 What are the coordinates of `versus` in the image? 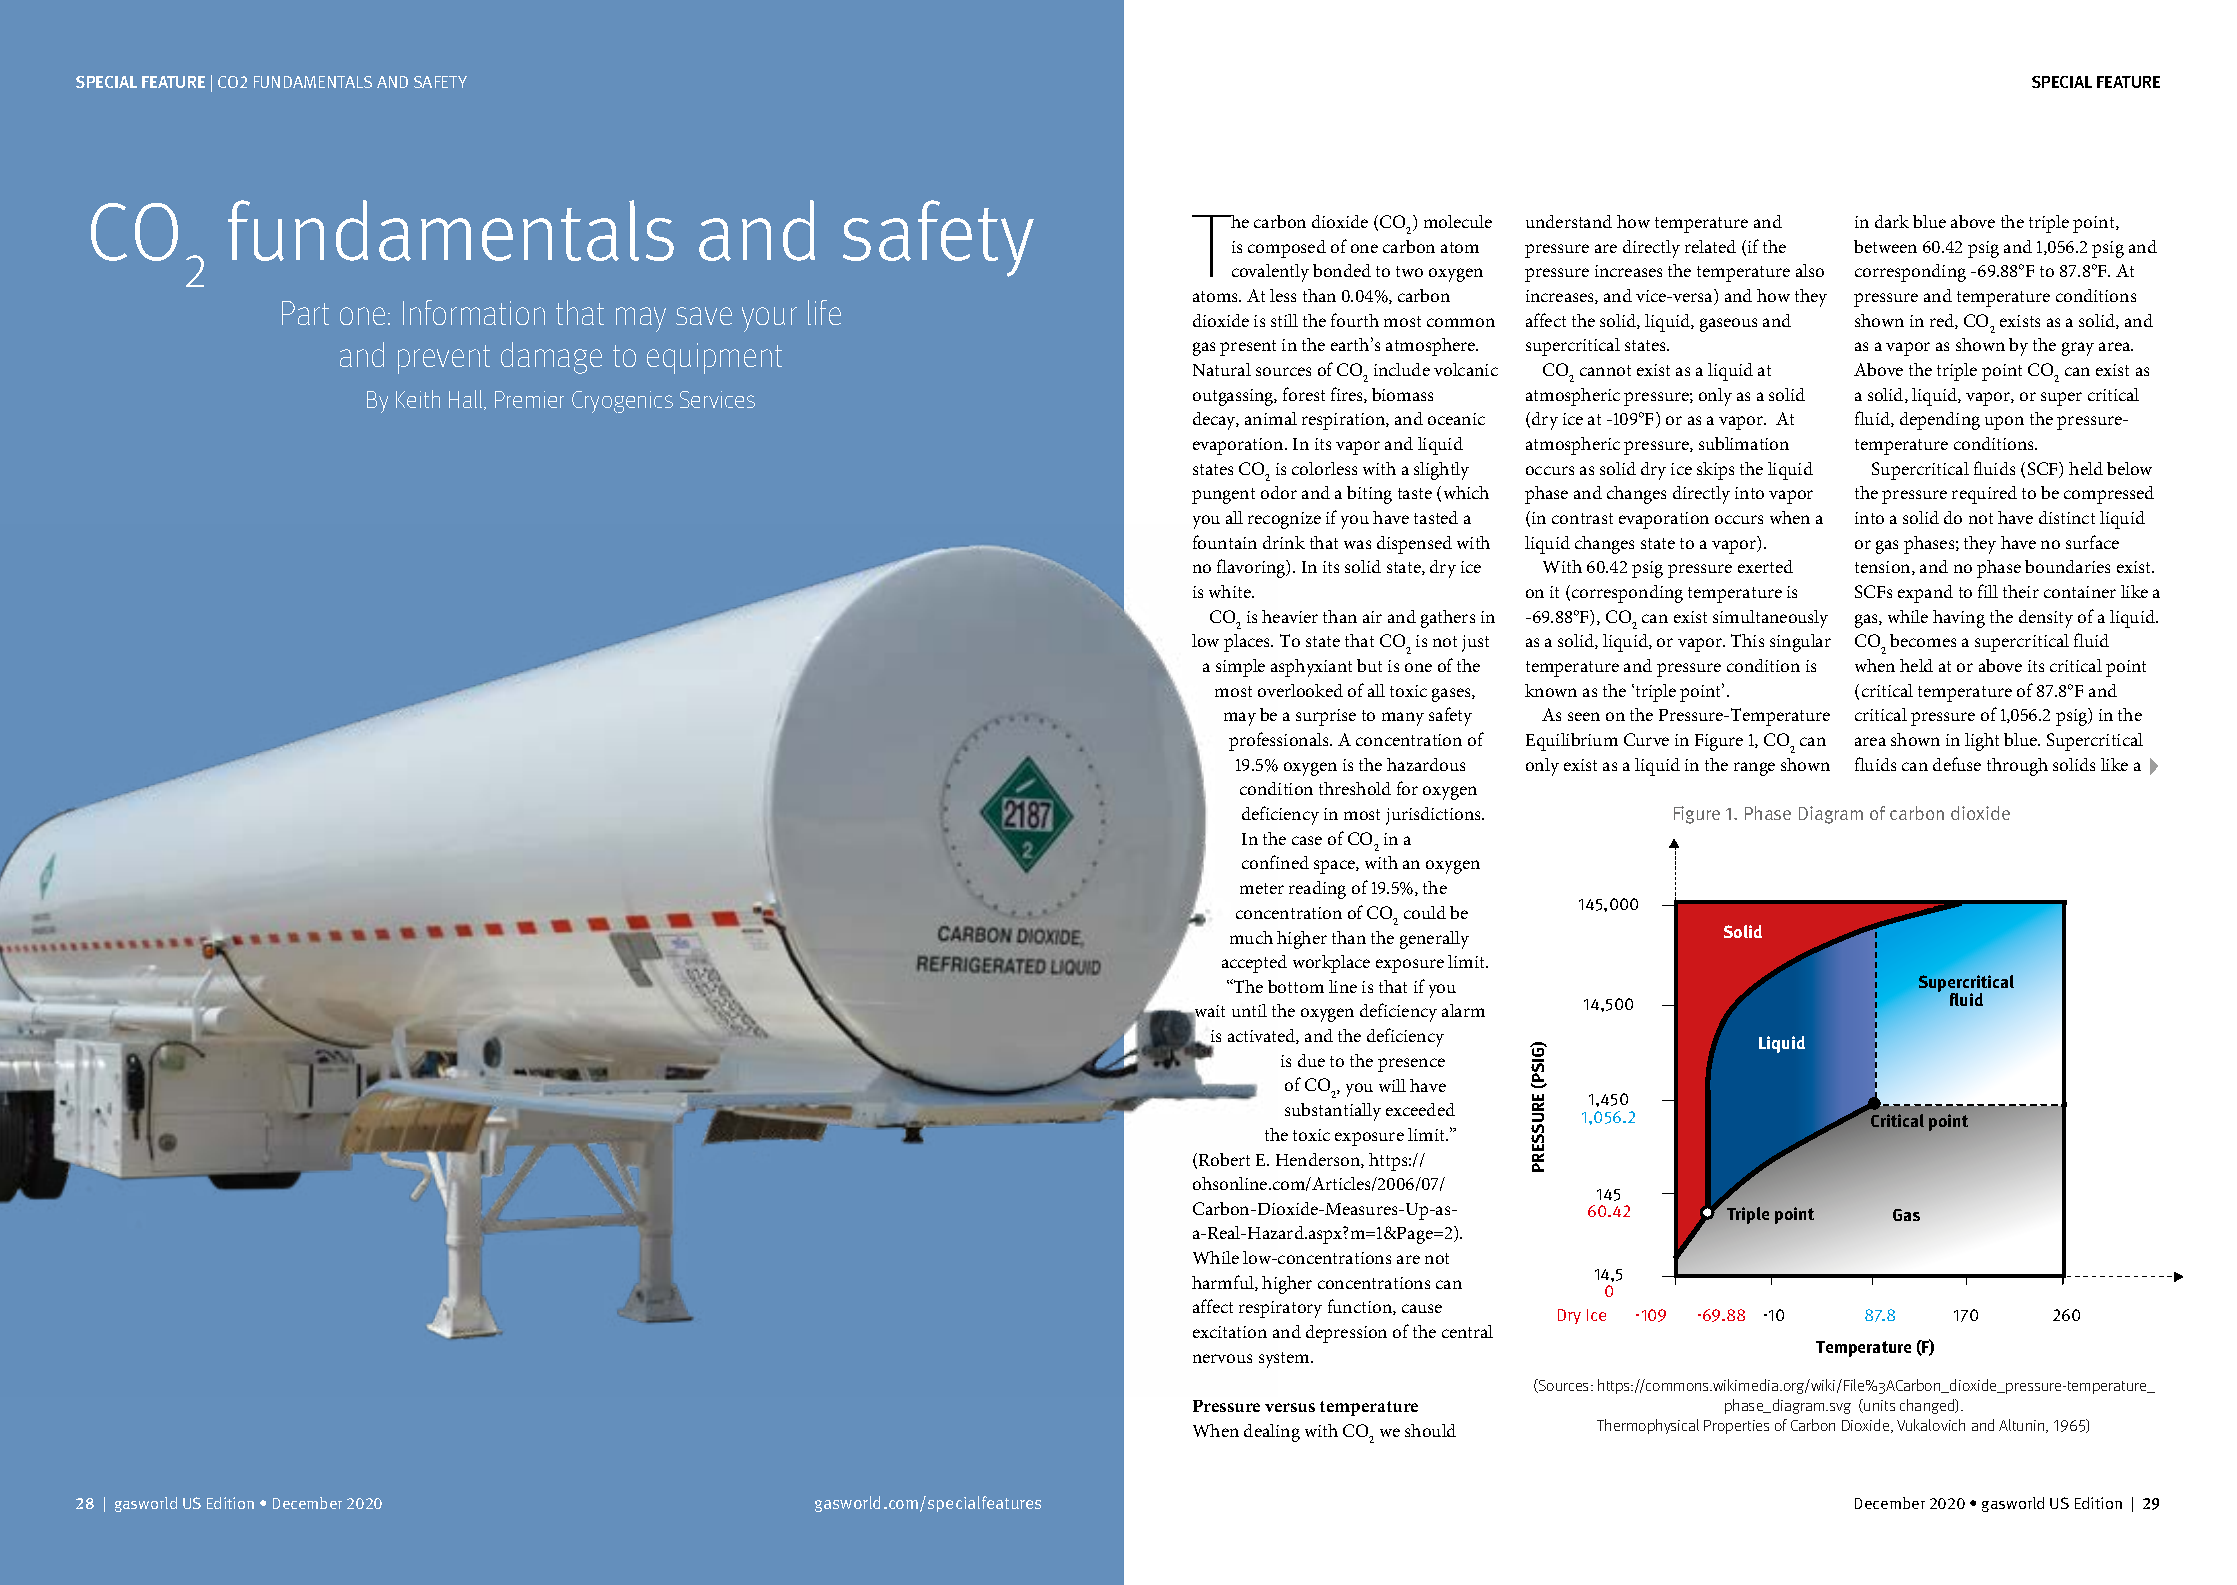 It's located at (1290, 1407).
